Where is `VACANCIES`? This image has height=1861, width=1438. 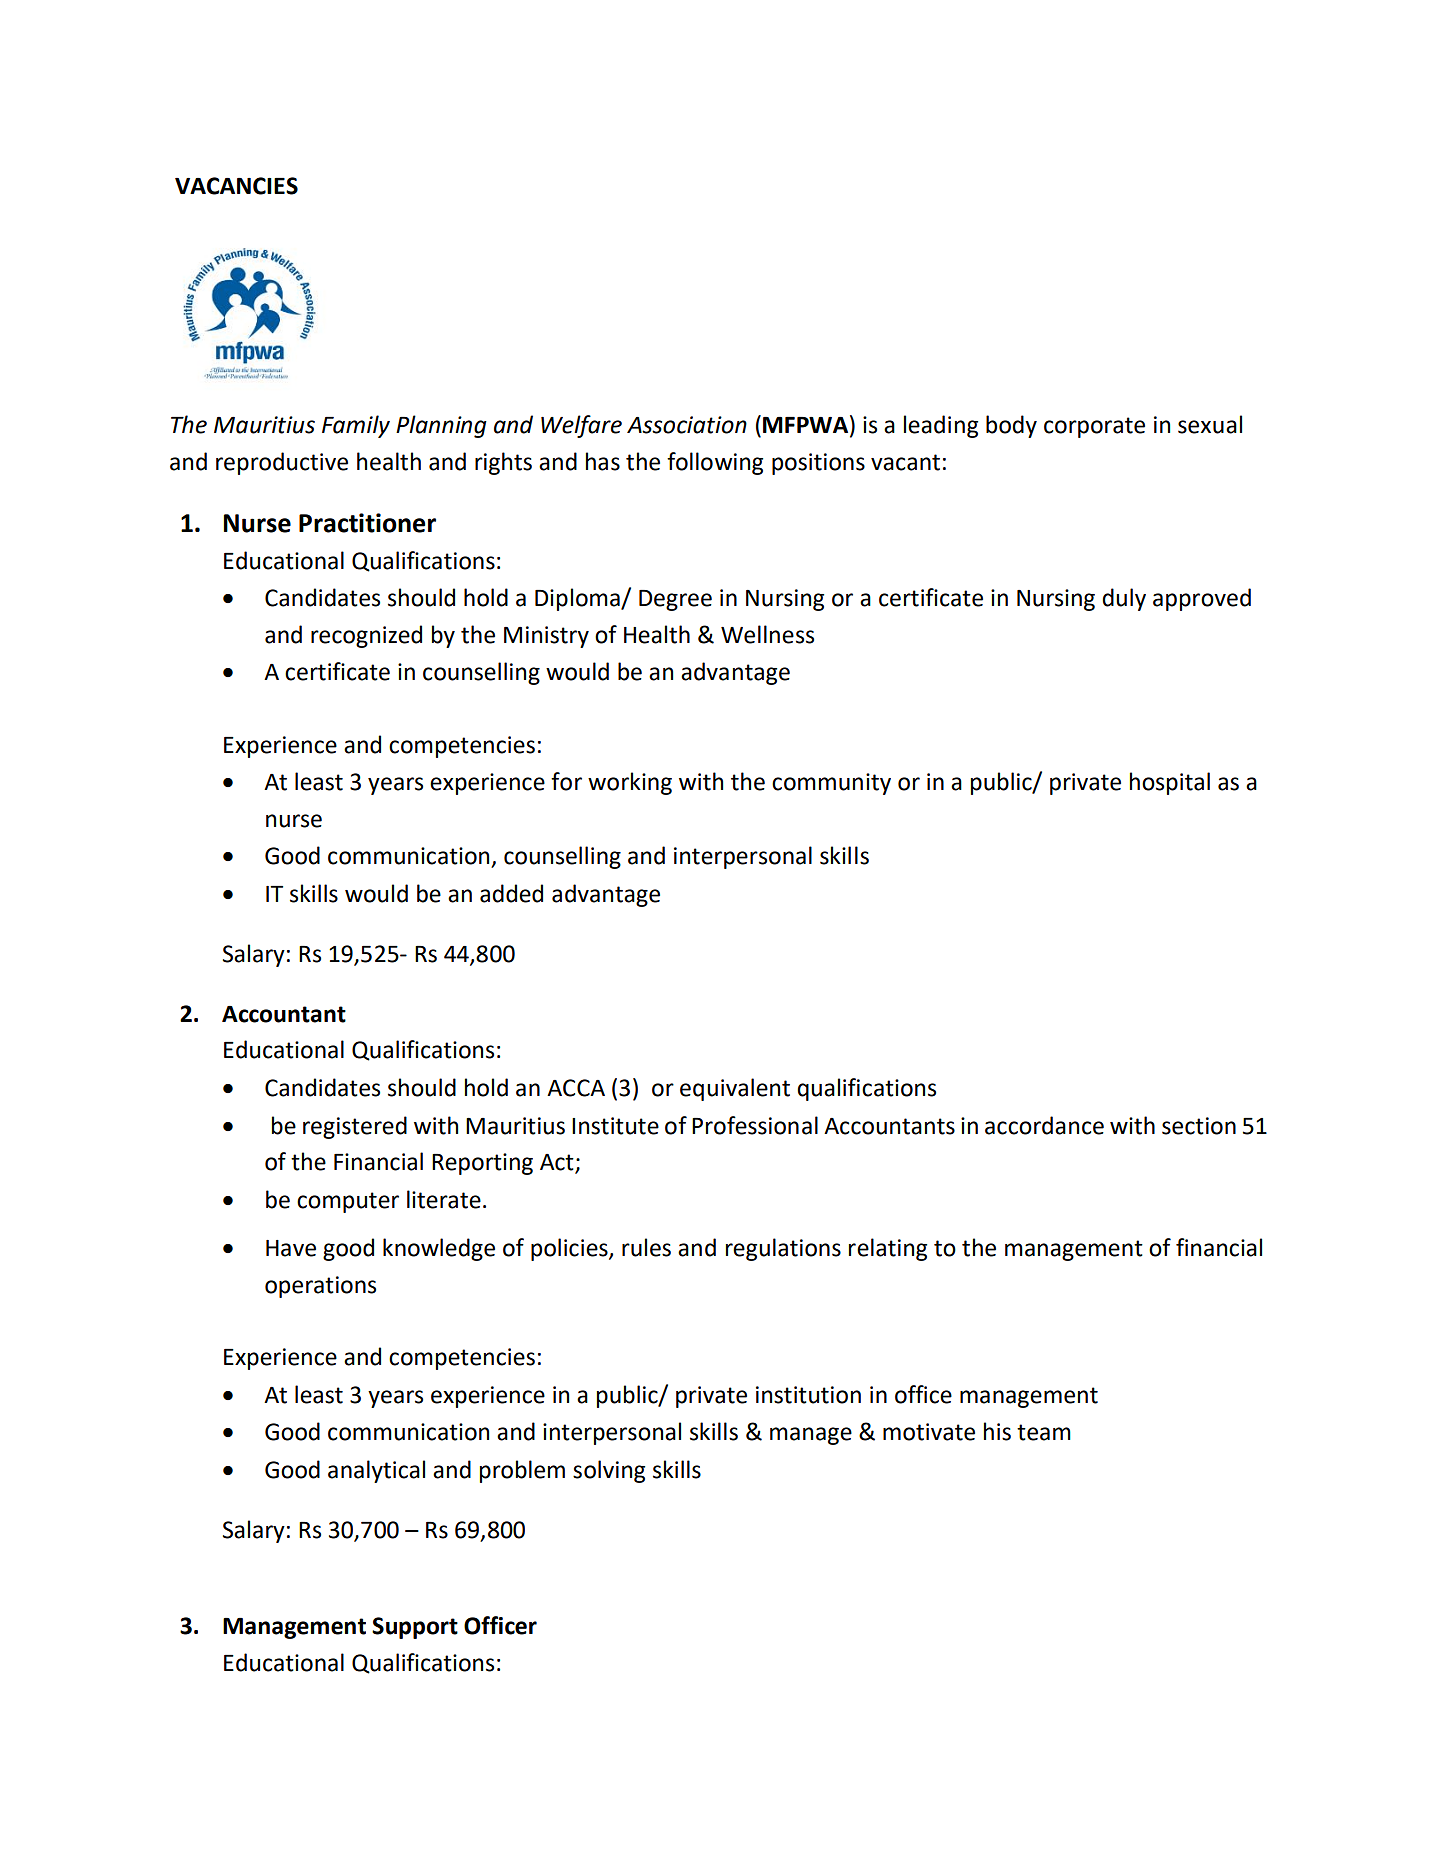
VACANCIES is located at coordinates (236, 186).
